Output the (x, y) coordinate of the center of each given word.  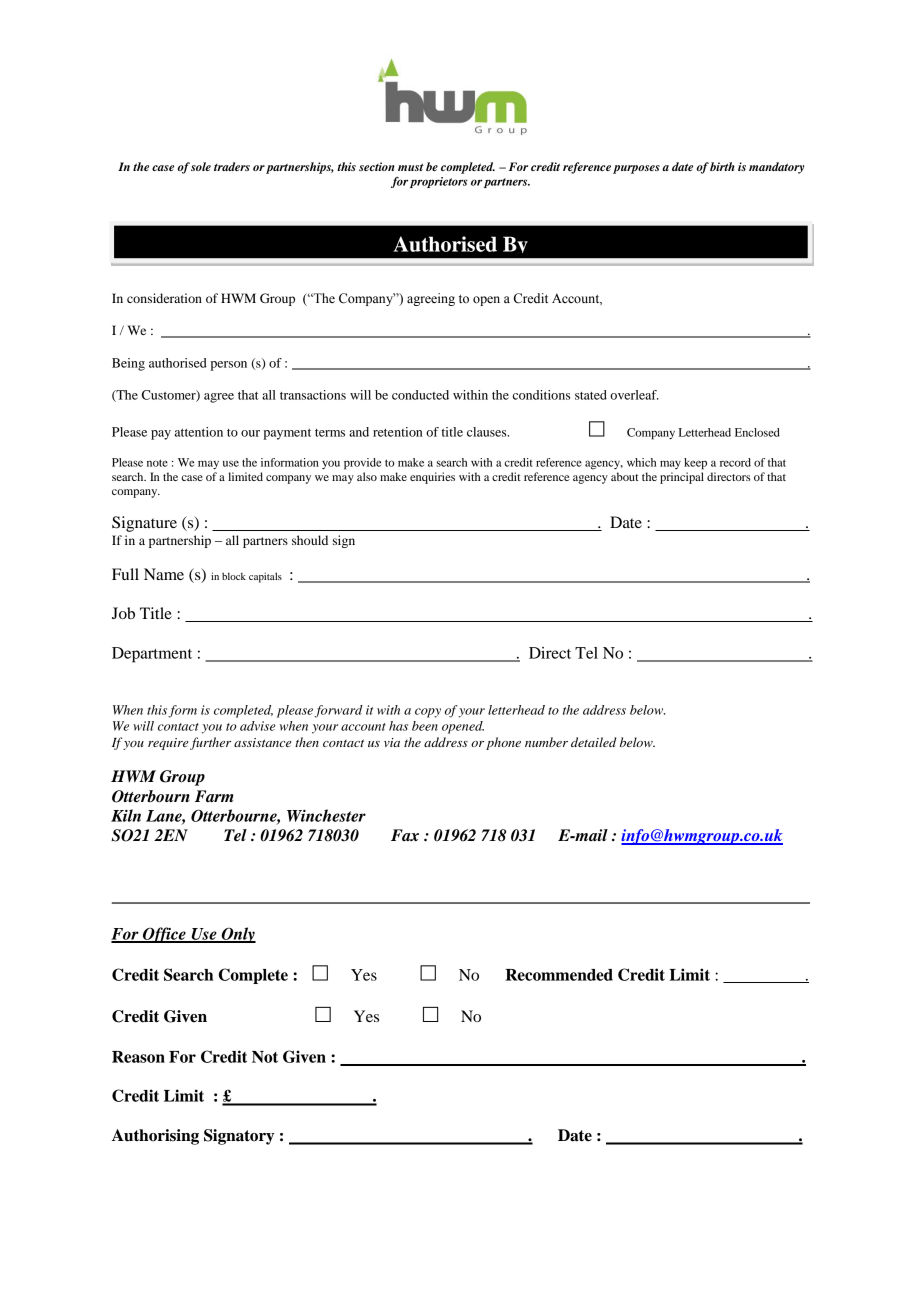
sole (201, 166)
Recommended (559, 975)
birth (722, 166)
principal (682, 478)
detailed (593, 742)
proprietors (439, 182)
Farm (214, 796)
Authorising (155, 1137)
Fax (405, 835)
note (157, 463)
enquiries (432, 478)
